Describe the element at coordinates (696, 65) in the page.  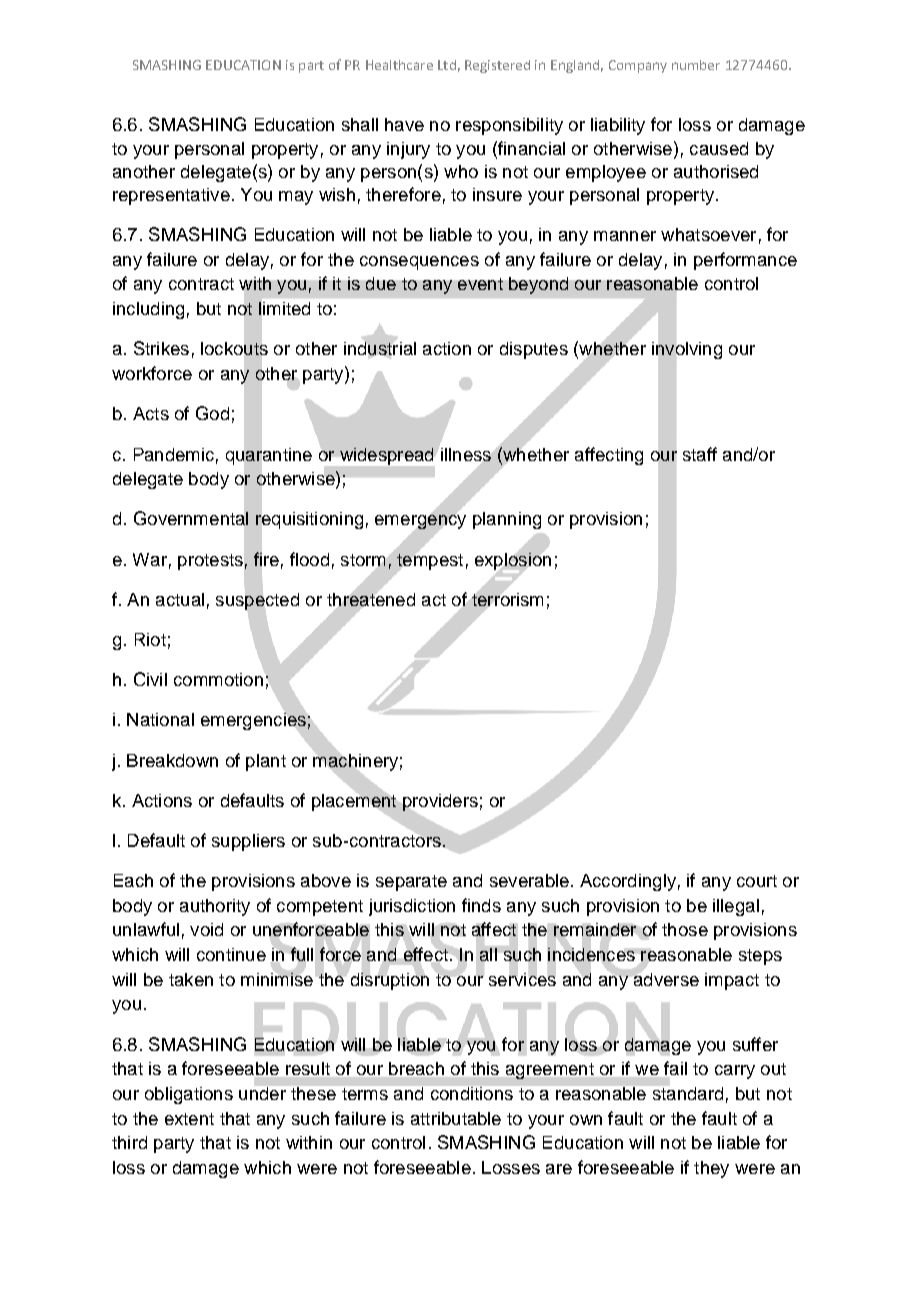
I see `number` at that location.
